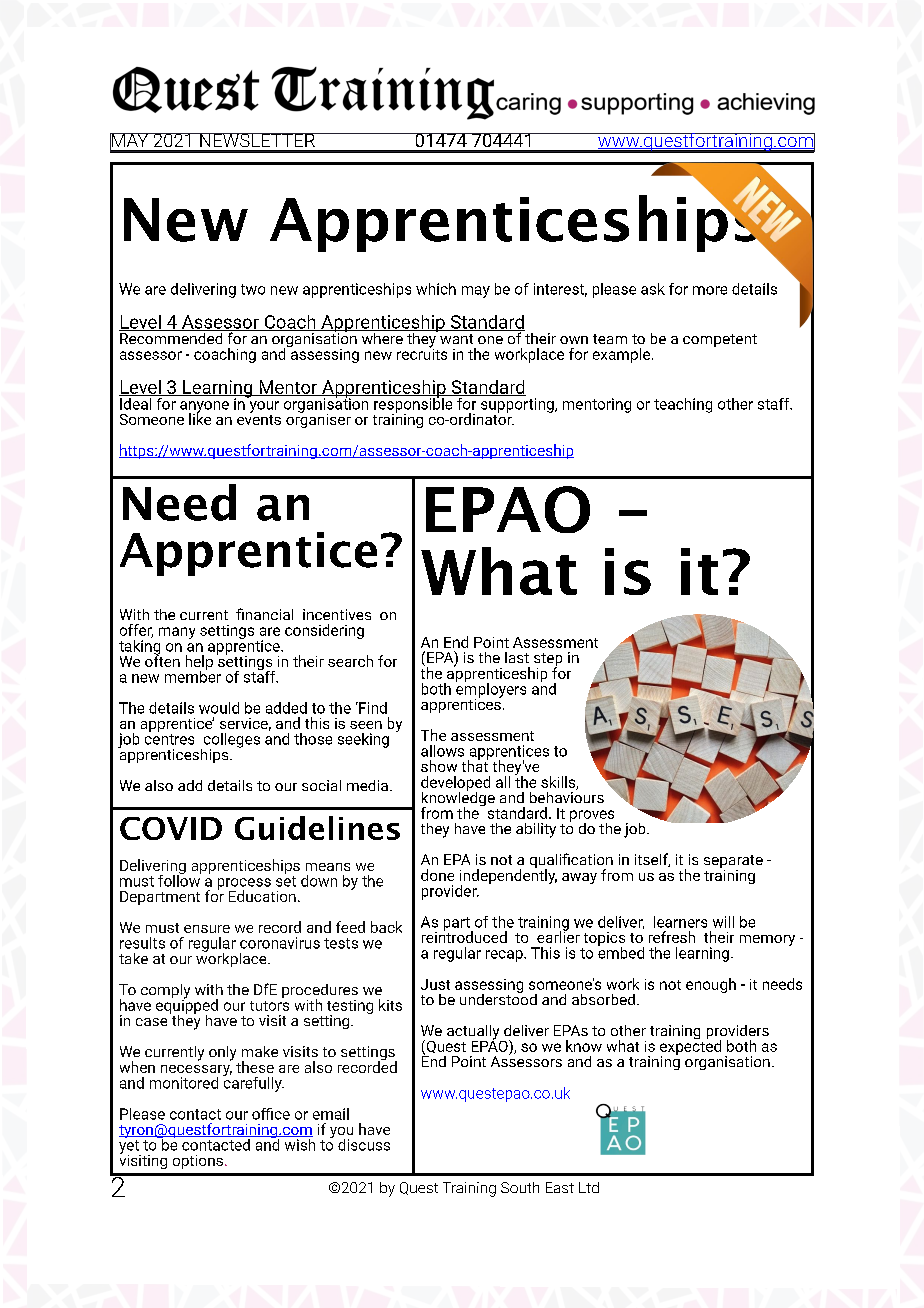 Image resolution: width=924 pixels, height=1308 pixels. Describe the element at coordinates (464, 936) in the screenshot. I see `reintroduced` at that location.
